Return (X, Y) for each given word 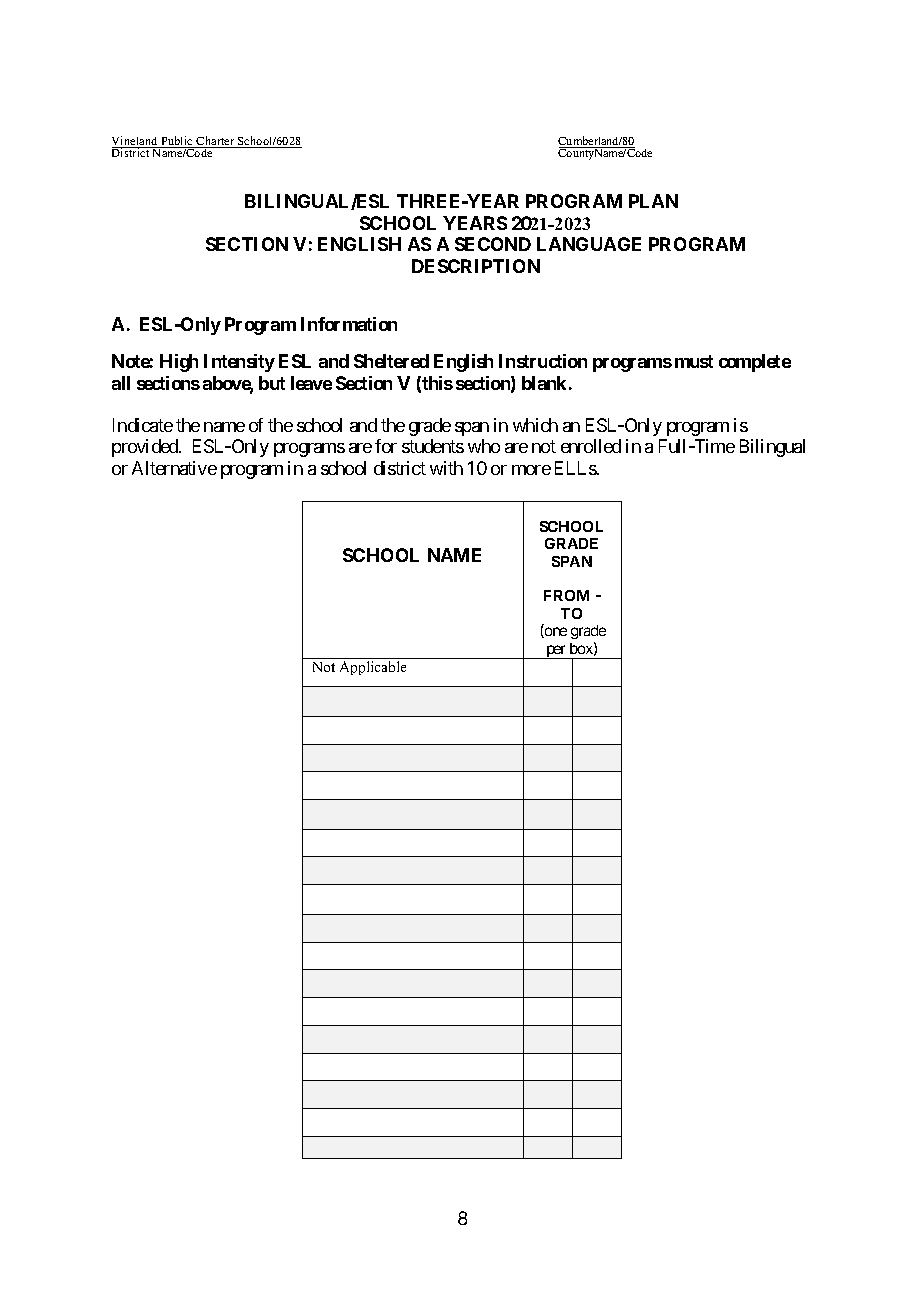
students (433, 446)
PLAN (653, 201)
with (446, 468)
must (694, 361)
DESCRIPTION (476, 266)
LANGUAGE (589, 244)
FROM (566, 595)
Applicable (373, 668)
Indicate (143, 425)
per (556, 652)
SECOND (493, 244)
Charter (216, 142)
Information (349, 324)
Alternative (174, 468)
